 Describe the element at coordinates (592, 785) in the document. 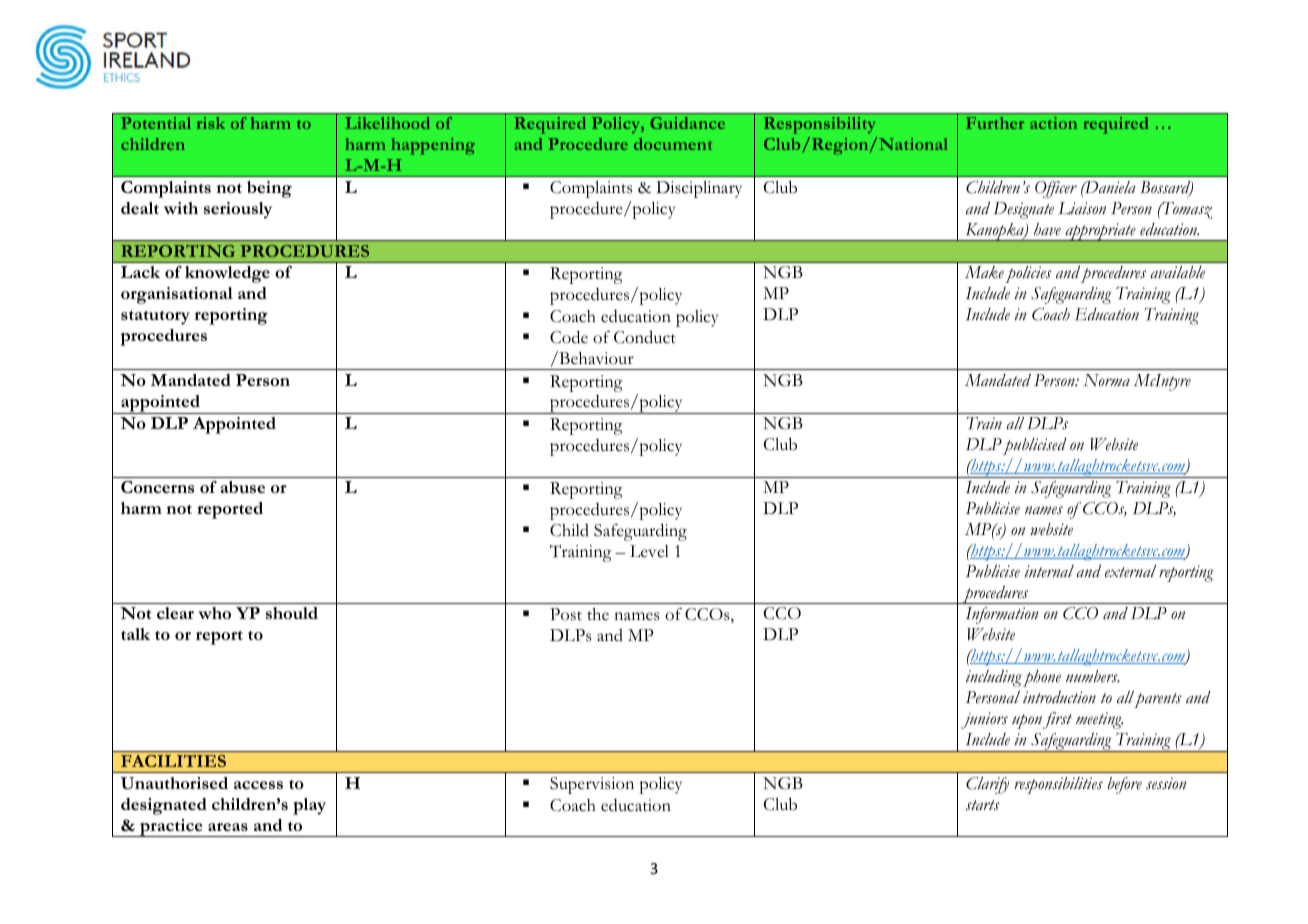

I see `Supervision` at that location.
